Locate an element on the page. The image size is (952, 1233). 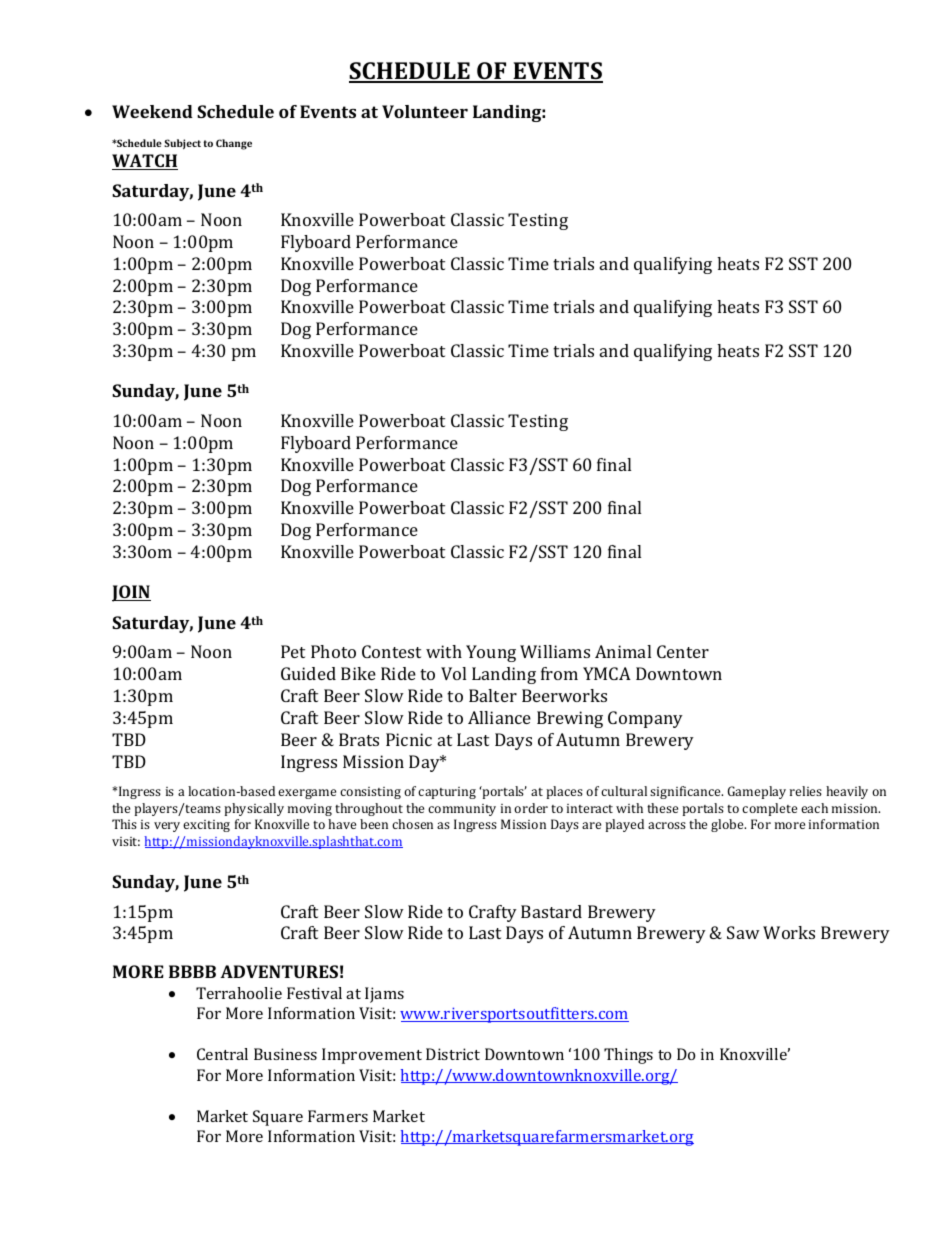
Young is located at coordinates (491, 653).
